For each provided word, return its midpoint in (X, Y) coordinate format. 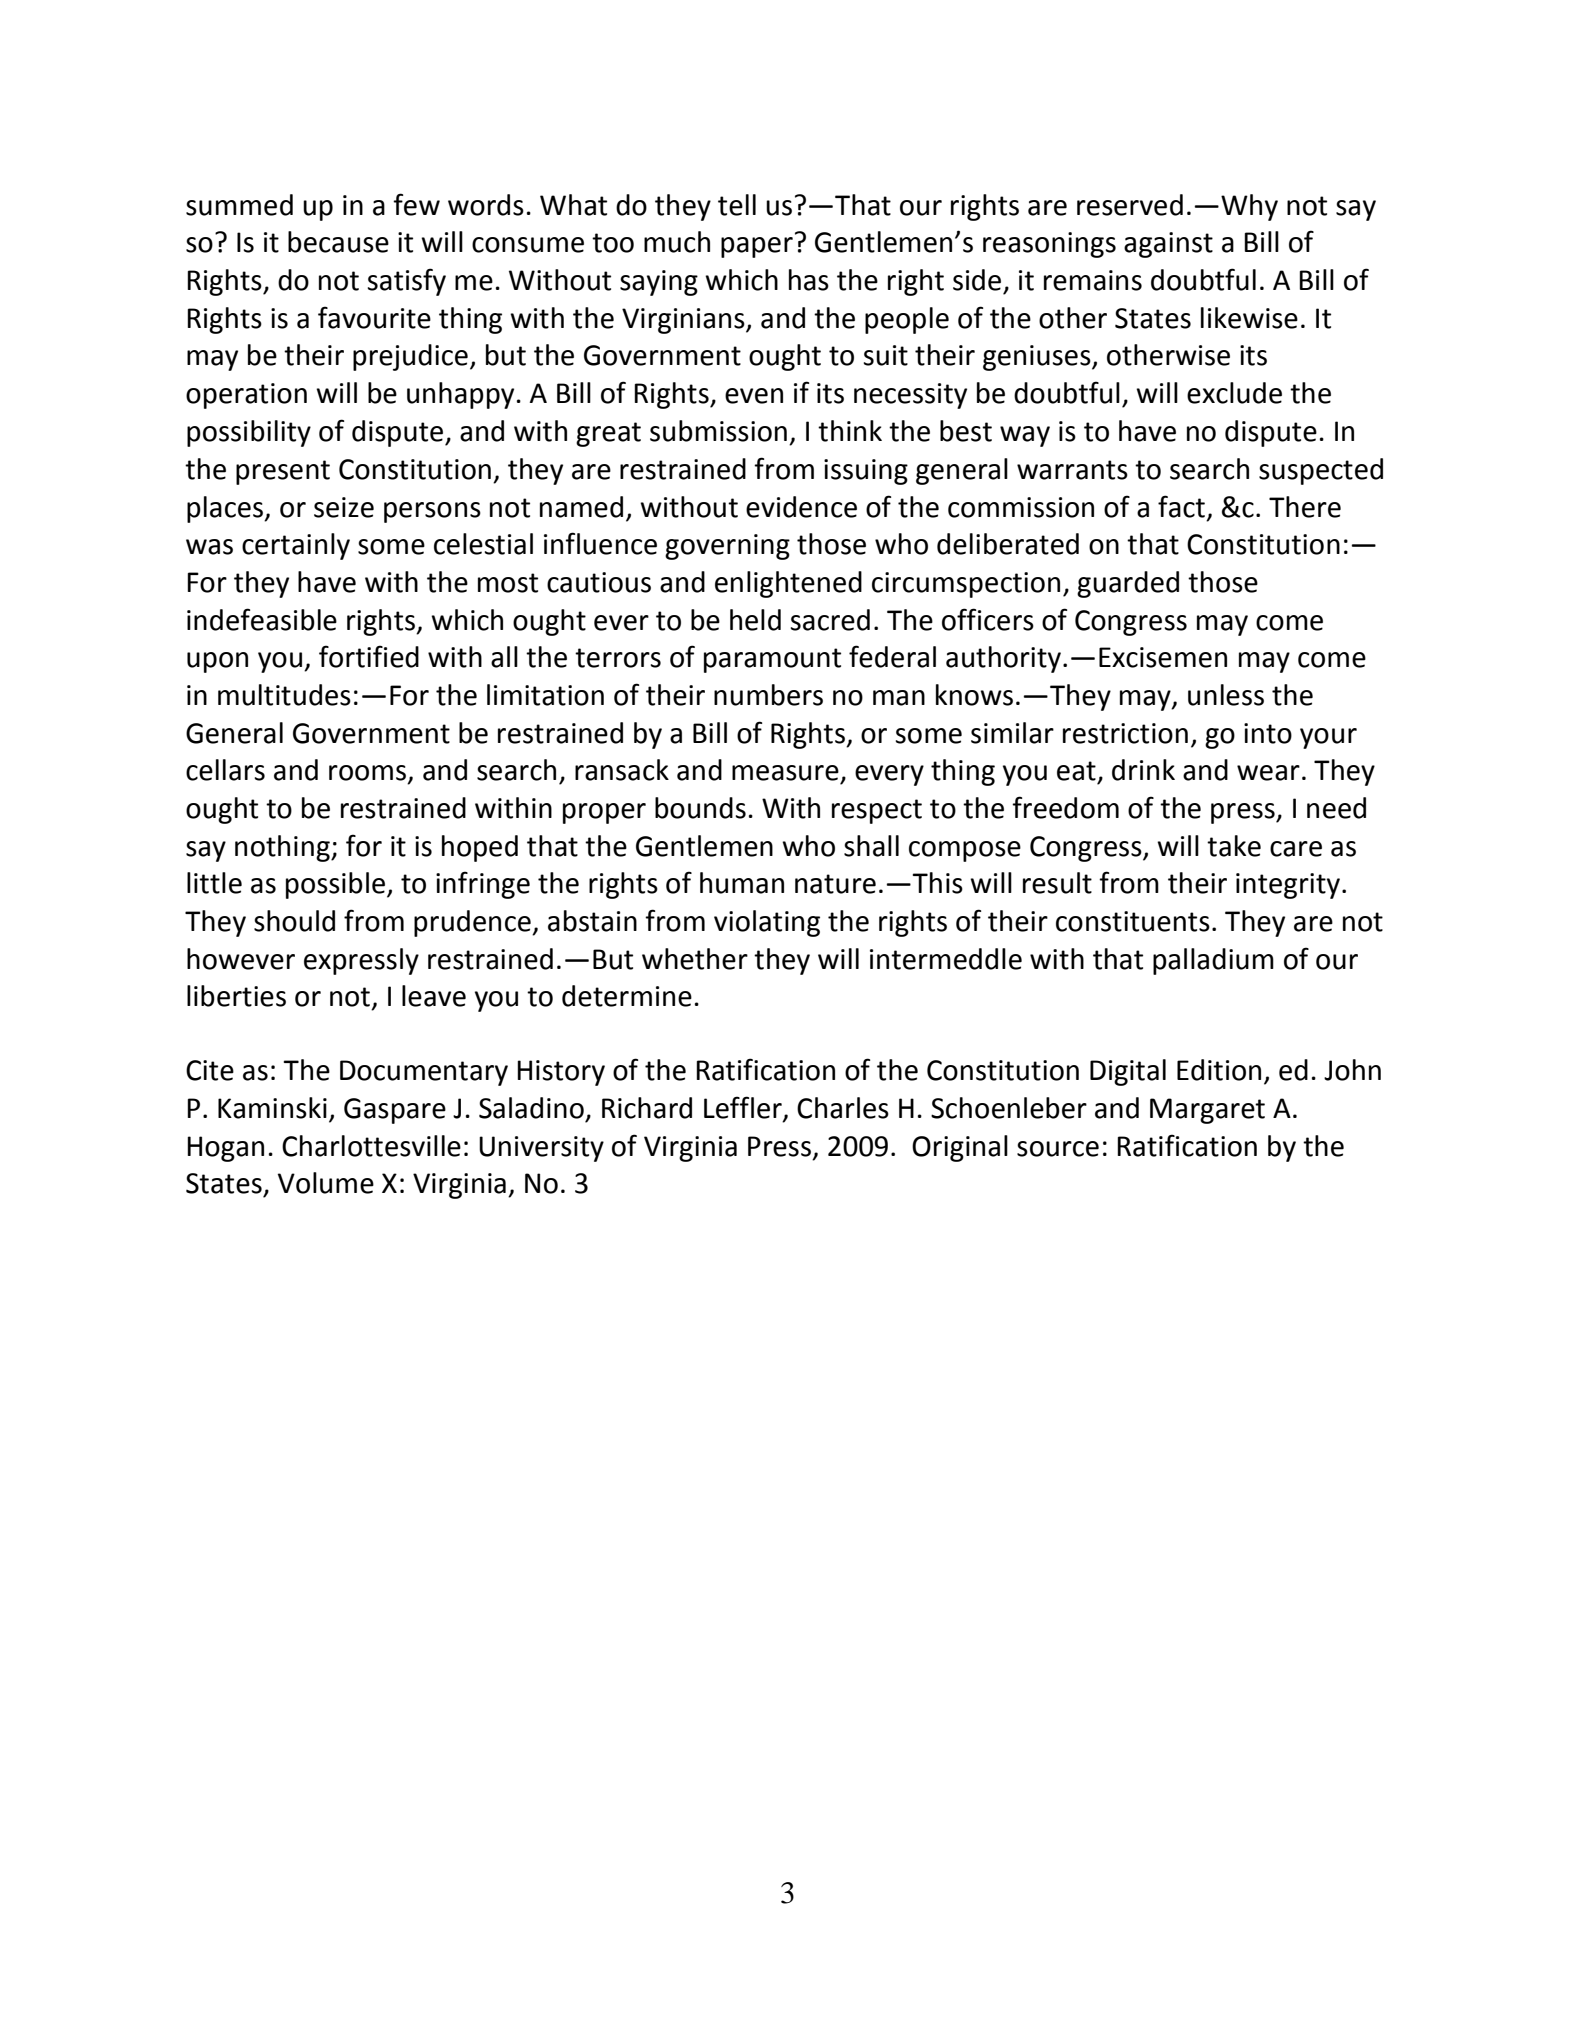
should (294, 921)
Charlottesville (371, 1146)
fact (1181, 506)
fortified (369, 656)
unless (1226, 695)
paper (757, 247)
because (338, 242)
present (283, 472)
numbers (768, 695)
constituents (1133, 921)
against (1168, 245)
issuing (866, 472)
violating (767, 923)
